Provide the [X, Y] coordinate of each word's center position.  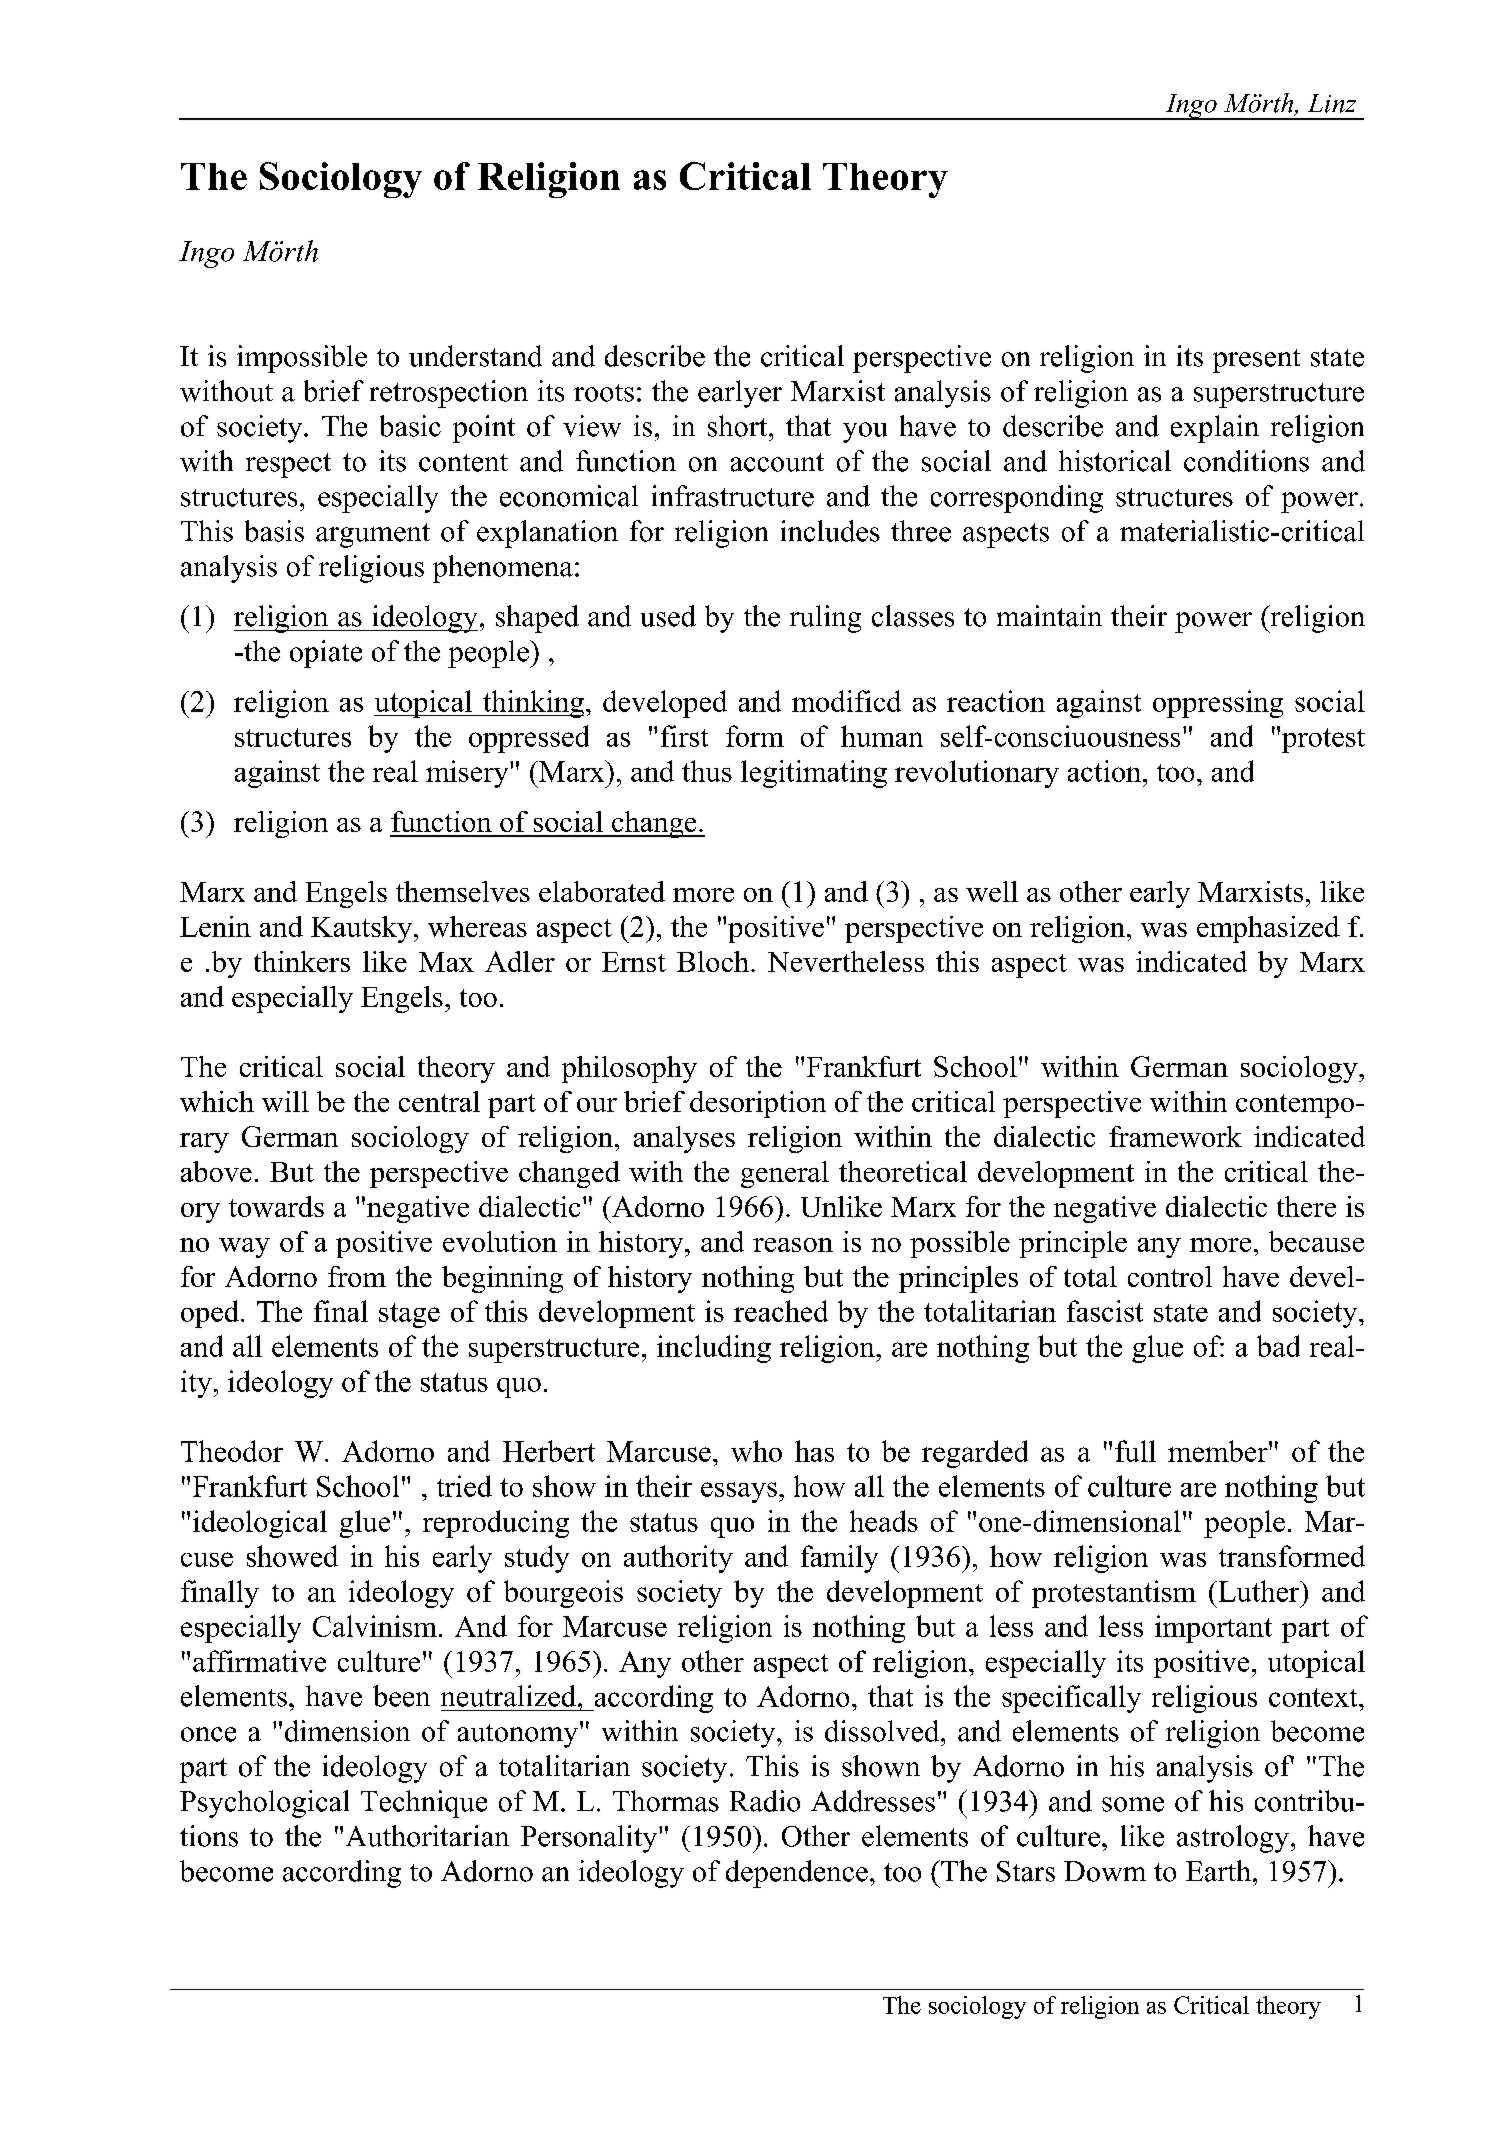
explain [1215, 429]
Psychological [264, 1804]
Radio [765, 1801]
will [285, 1101]
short [739, 426]
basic [410, 426]
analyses [684, 1139]
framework [1175, 1136]
